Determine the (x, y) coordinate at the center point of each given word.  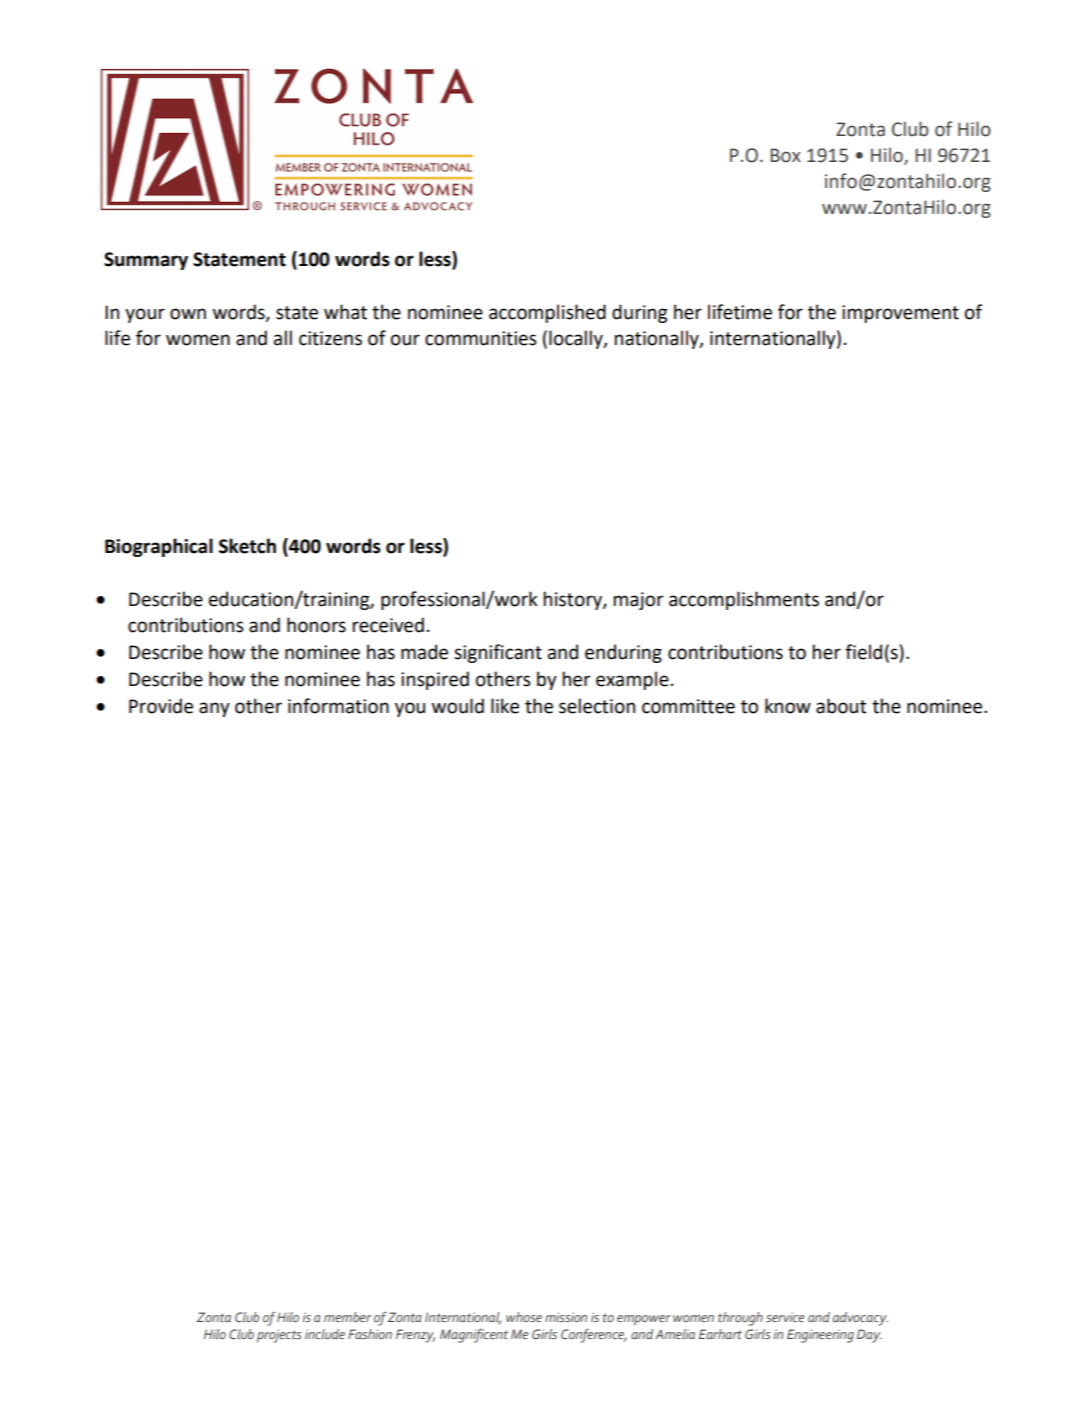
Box (785, 155)
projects (279, 1336)
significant (498, 653)
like (505, 706)
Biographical (159, 547)
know (788, 706)
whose (524, 1317)
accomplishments (744, 600)
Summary (146, 261)
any (214, 709)
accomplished (547, 313)
